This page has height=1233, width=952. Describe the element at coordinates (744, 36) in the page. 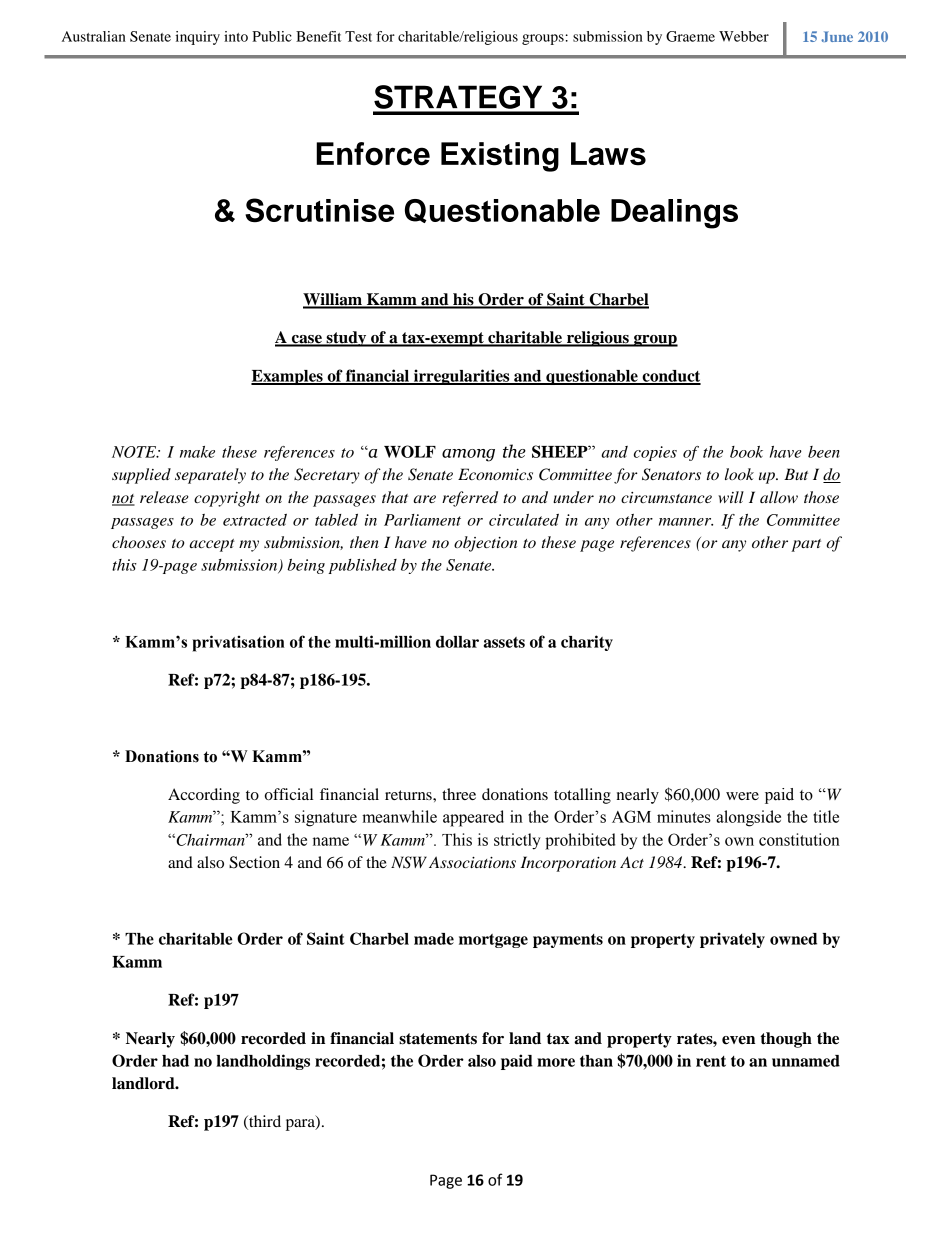

I see `Webber` at that location.
